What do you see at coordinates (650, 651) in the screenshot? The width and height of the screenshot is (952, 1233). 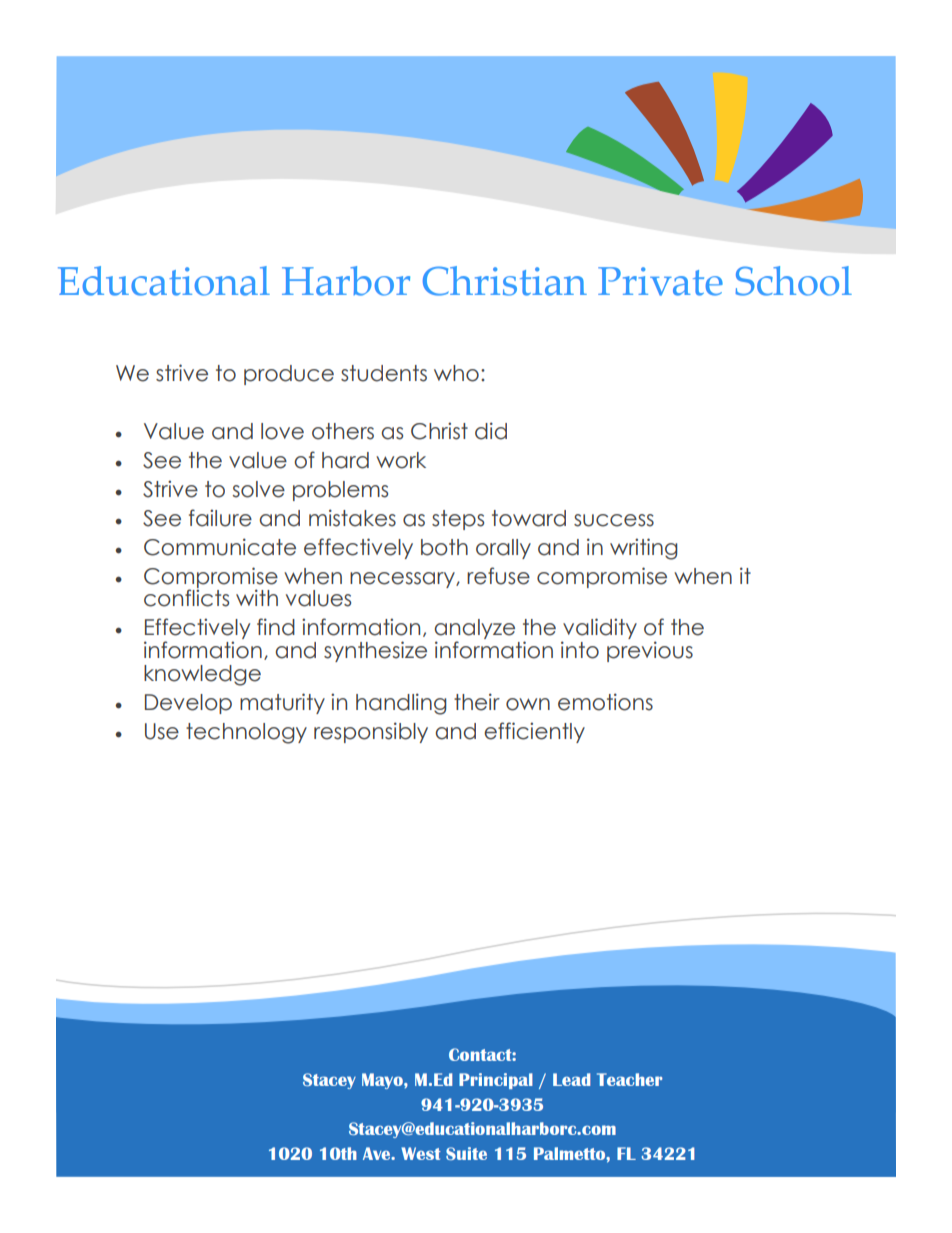 I see `previous` at bounding box center [650, 651].
